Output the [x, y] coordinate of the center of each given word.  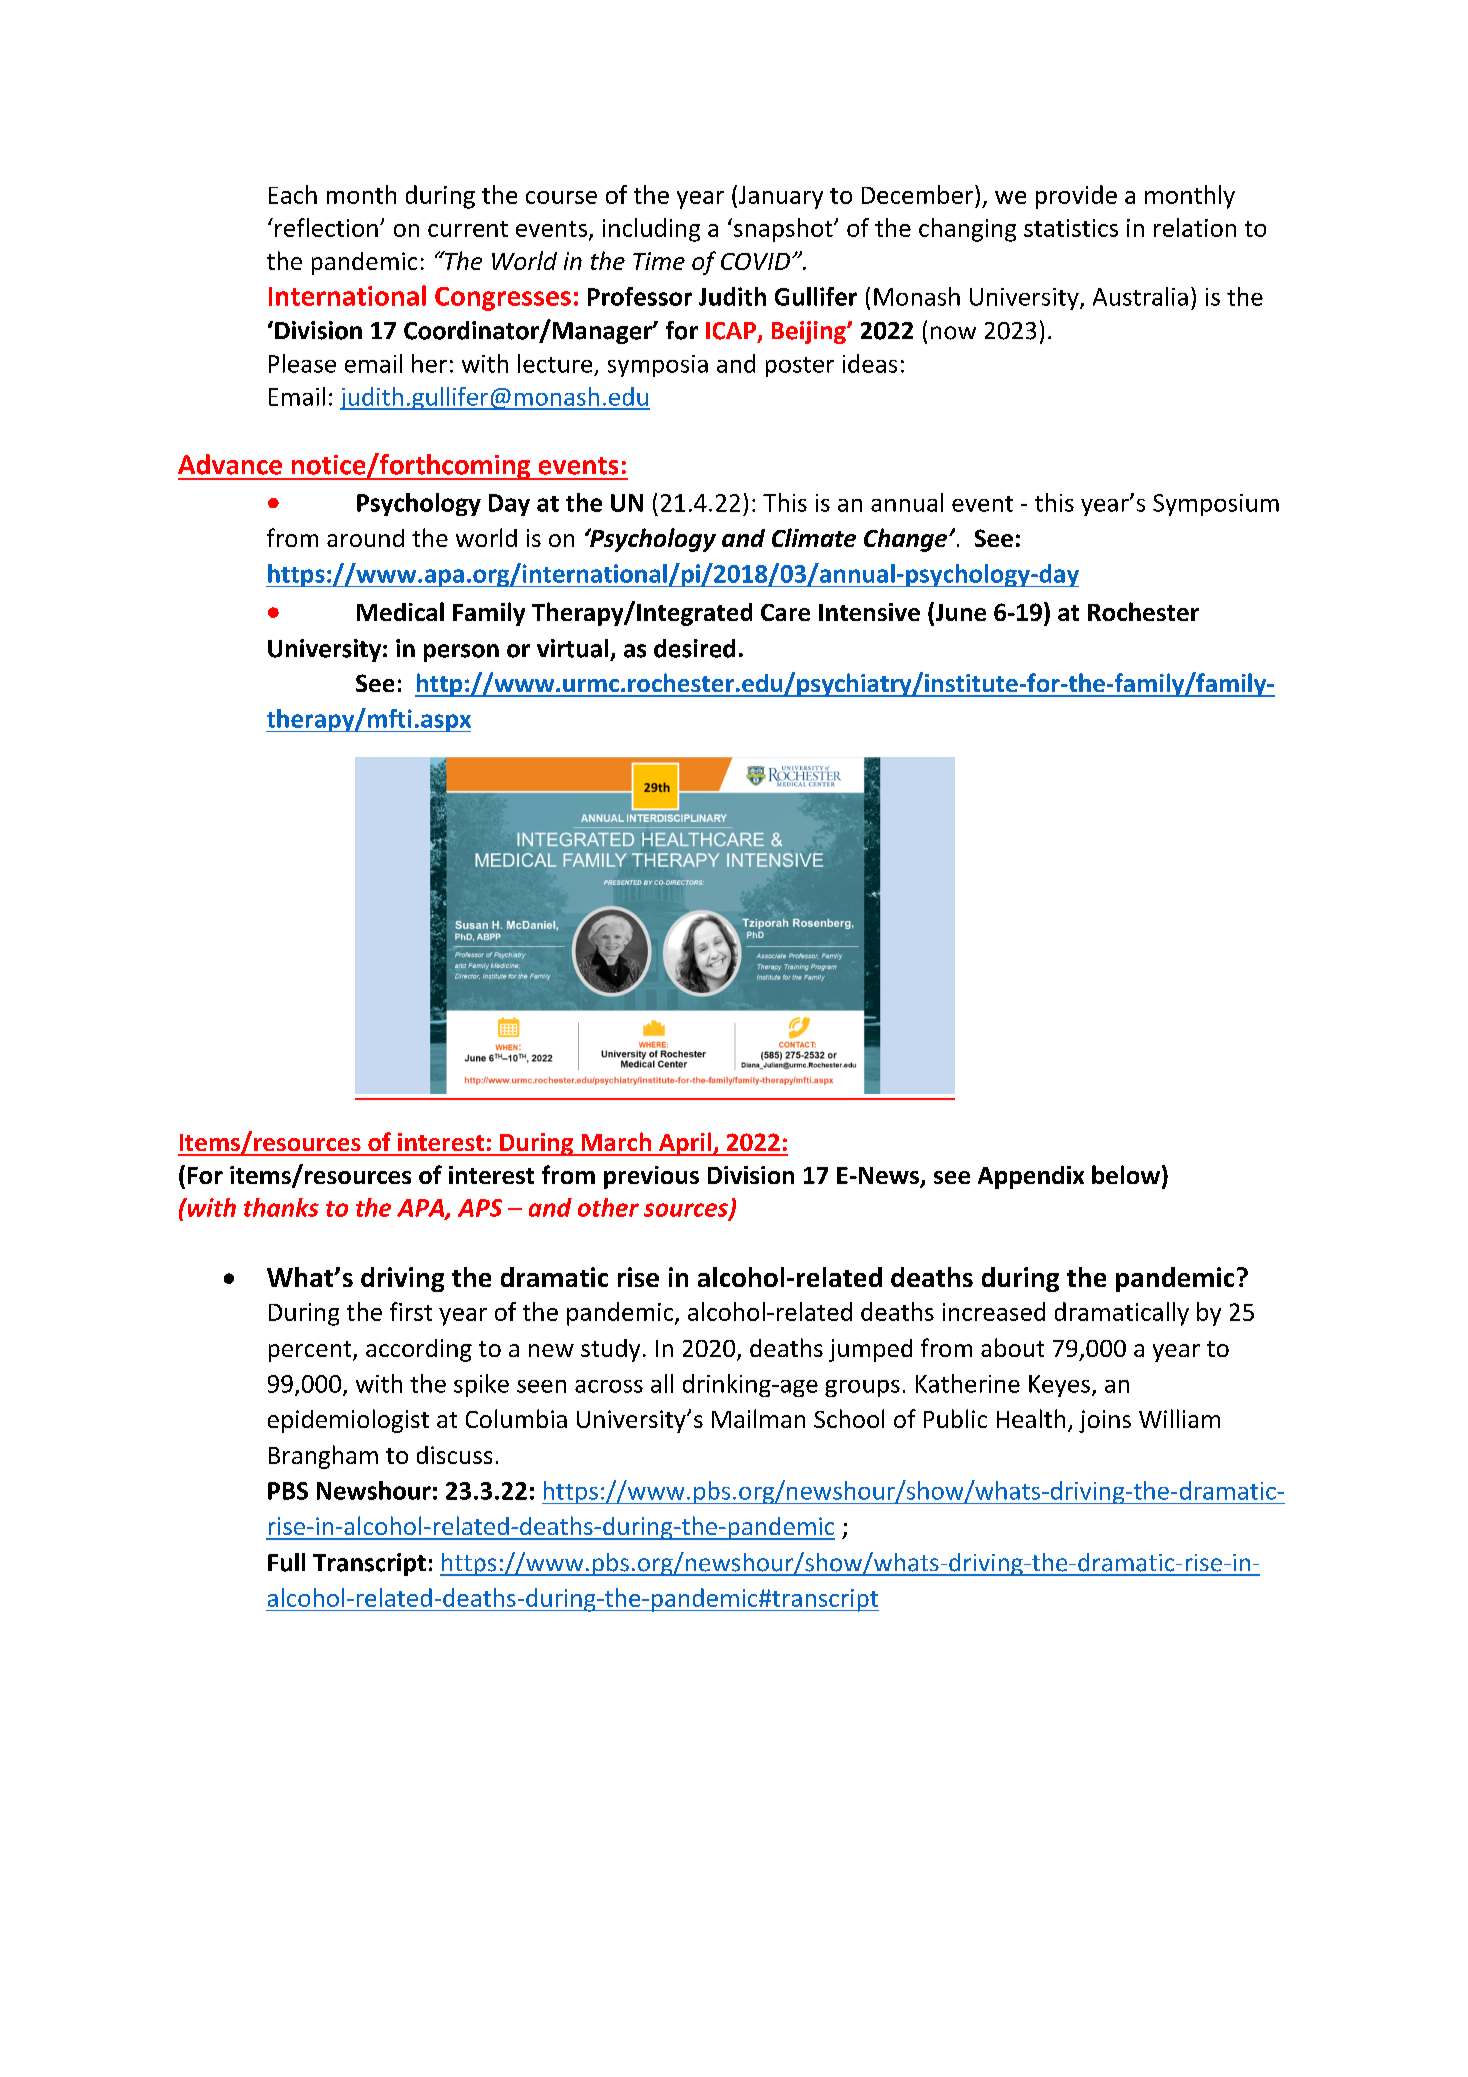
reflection [326, 227]
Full [286, 1562]
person [461, 653]
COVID [755, 261]
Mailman [758, 1418]
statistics [1071, 228]
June [959, 613]
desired [694, 648]
